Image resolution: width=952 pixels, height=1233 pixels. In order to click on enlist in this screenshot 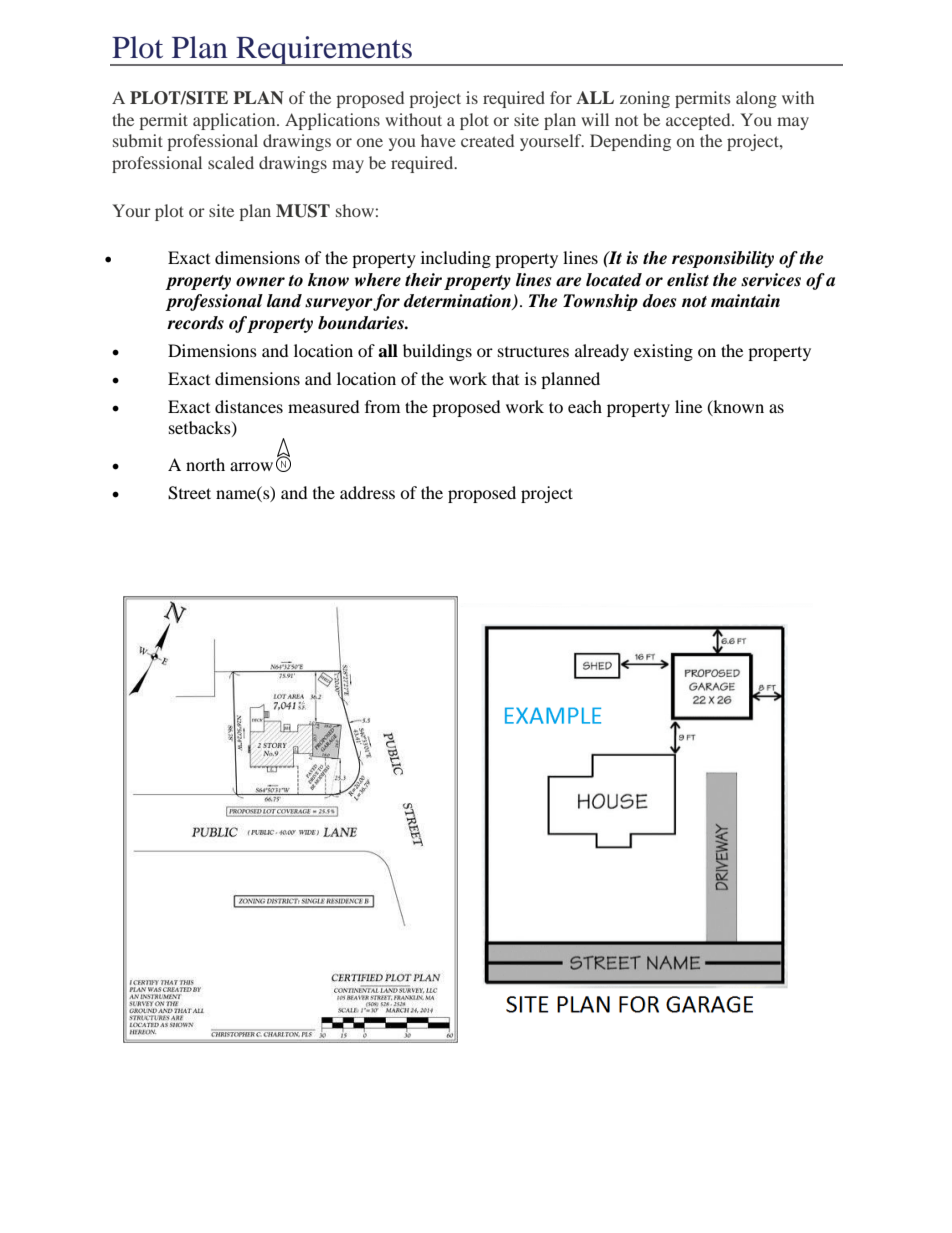, I will do `click(688, 280)`.
